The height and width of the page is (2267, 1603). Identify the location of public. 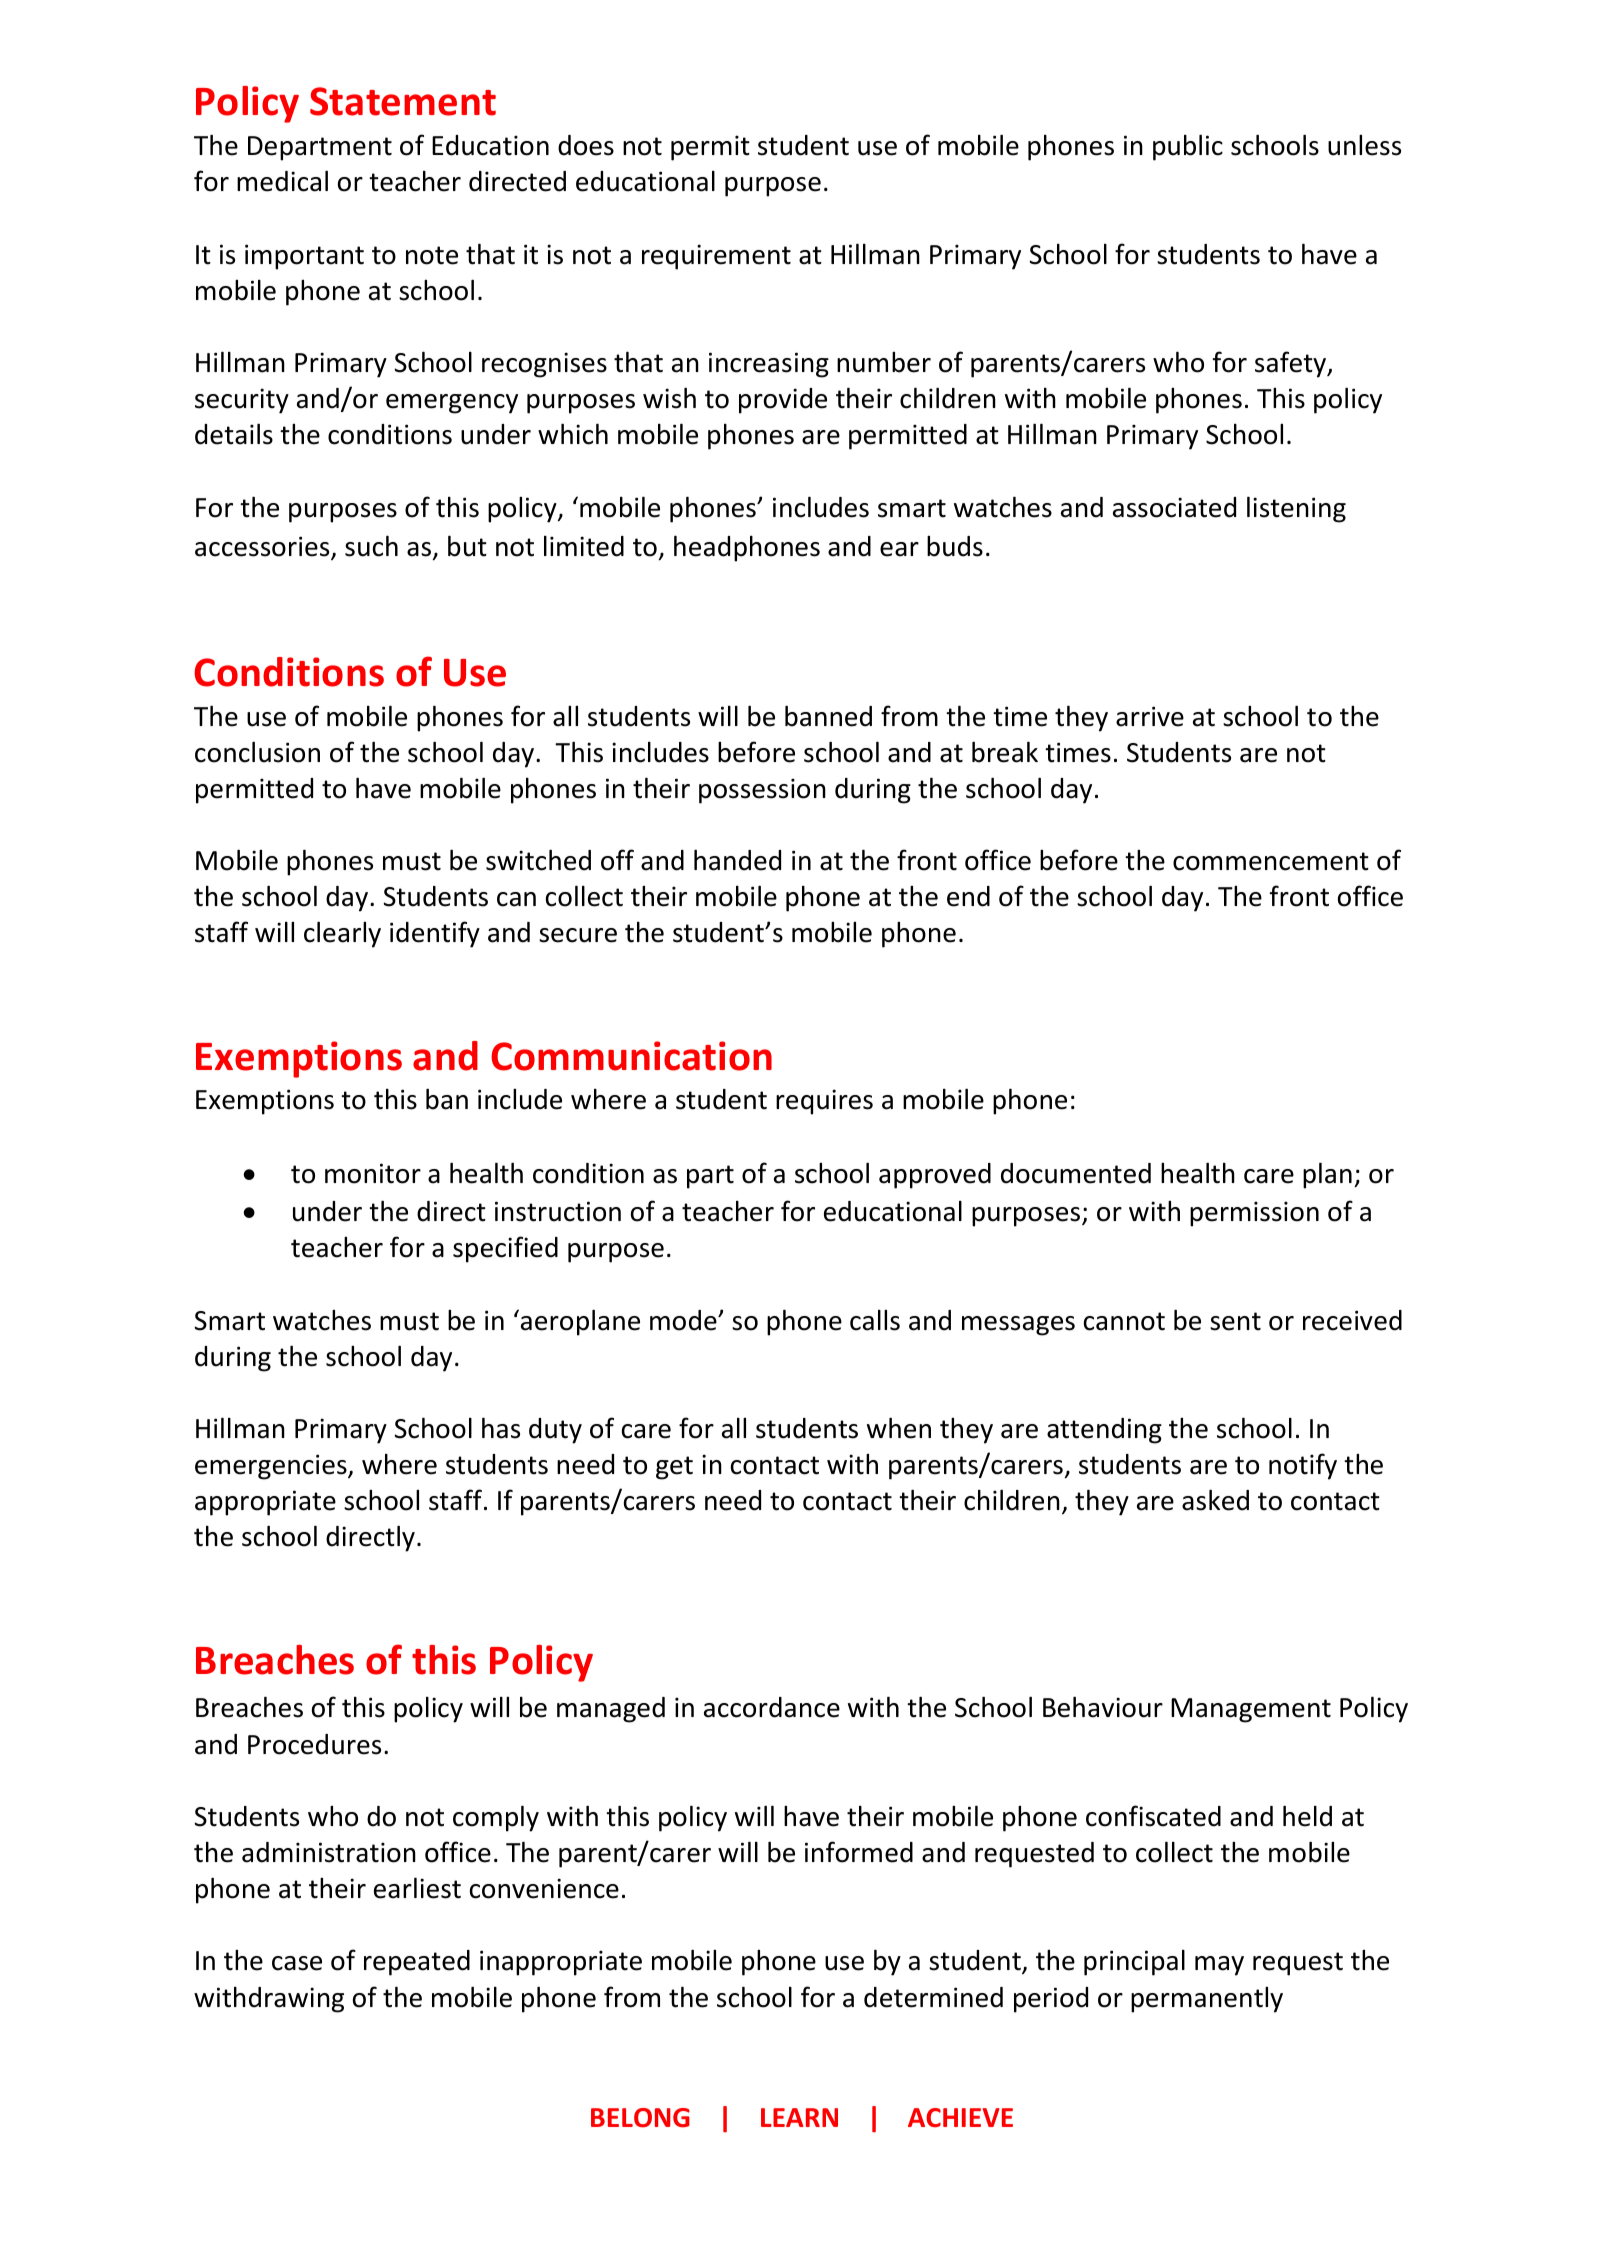
(1188, 147).
